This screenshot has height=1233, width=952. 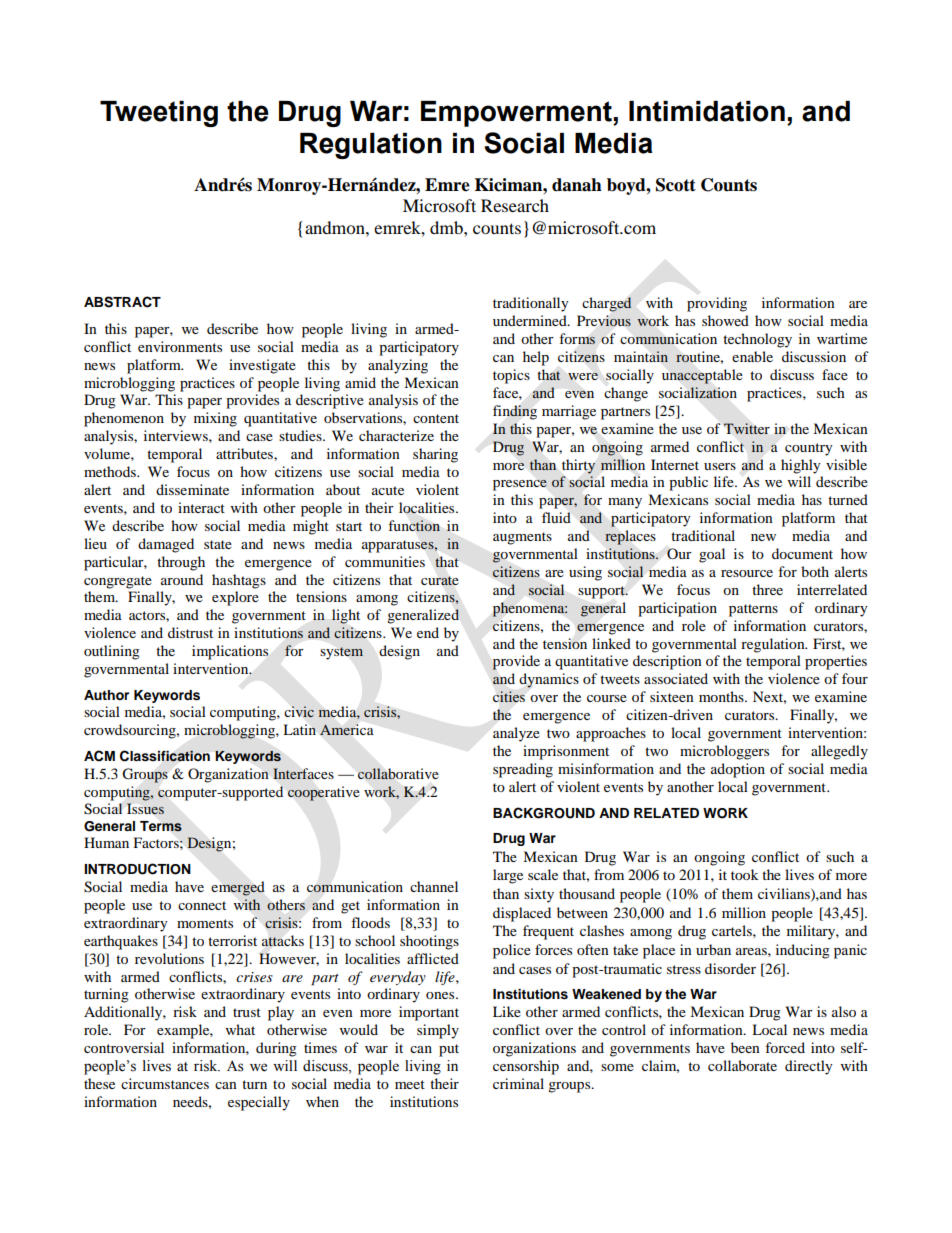 I want to click on circumstances, so click(x=165, y=1083).
